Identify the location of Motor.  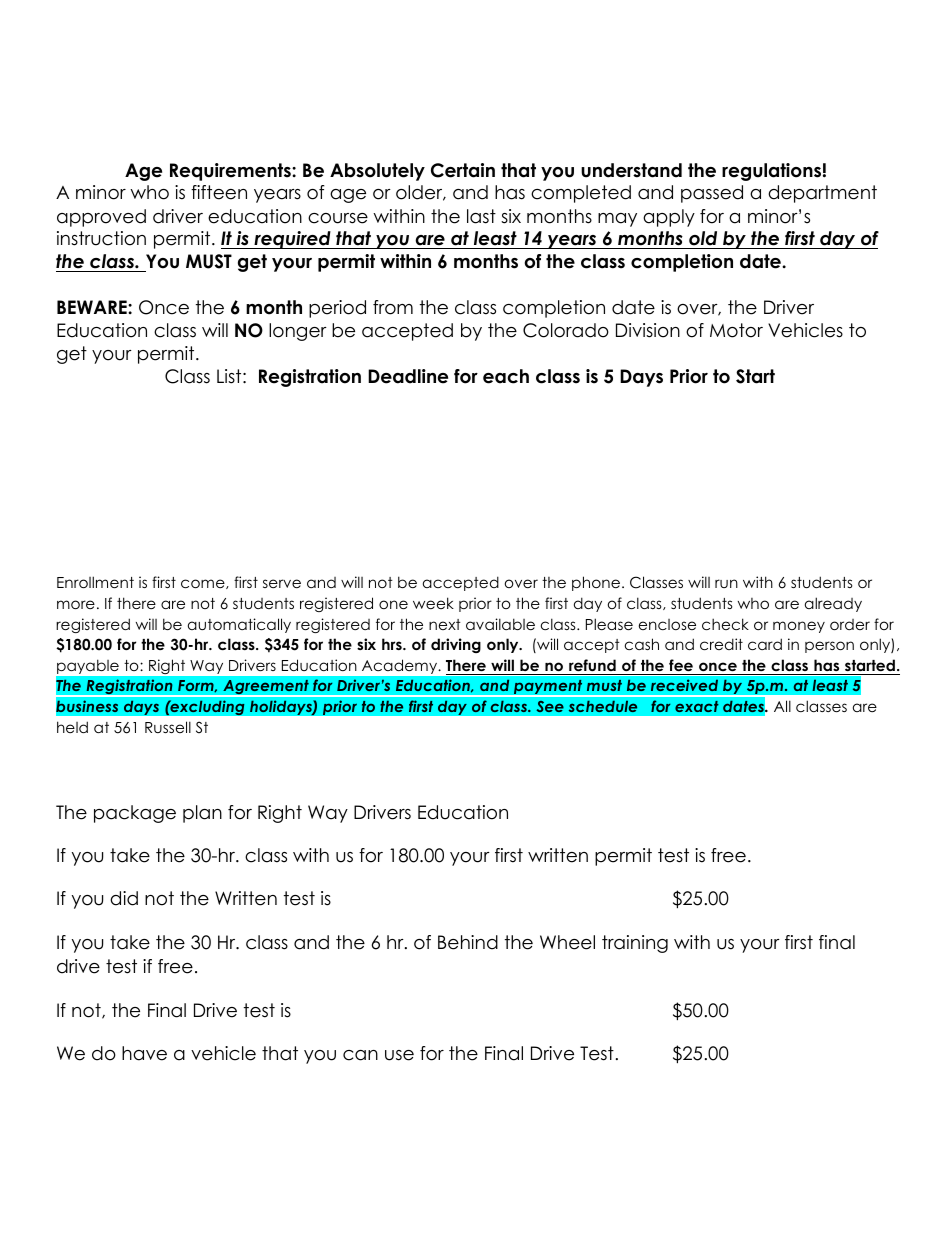
(736, 330).
